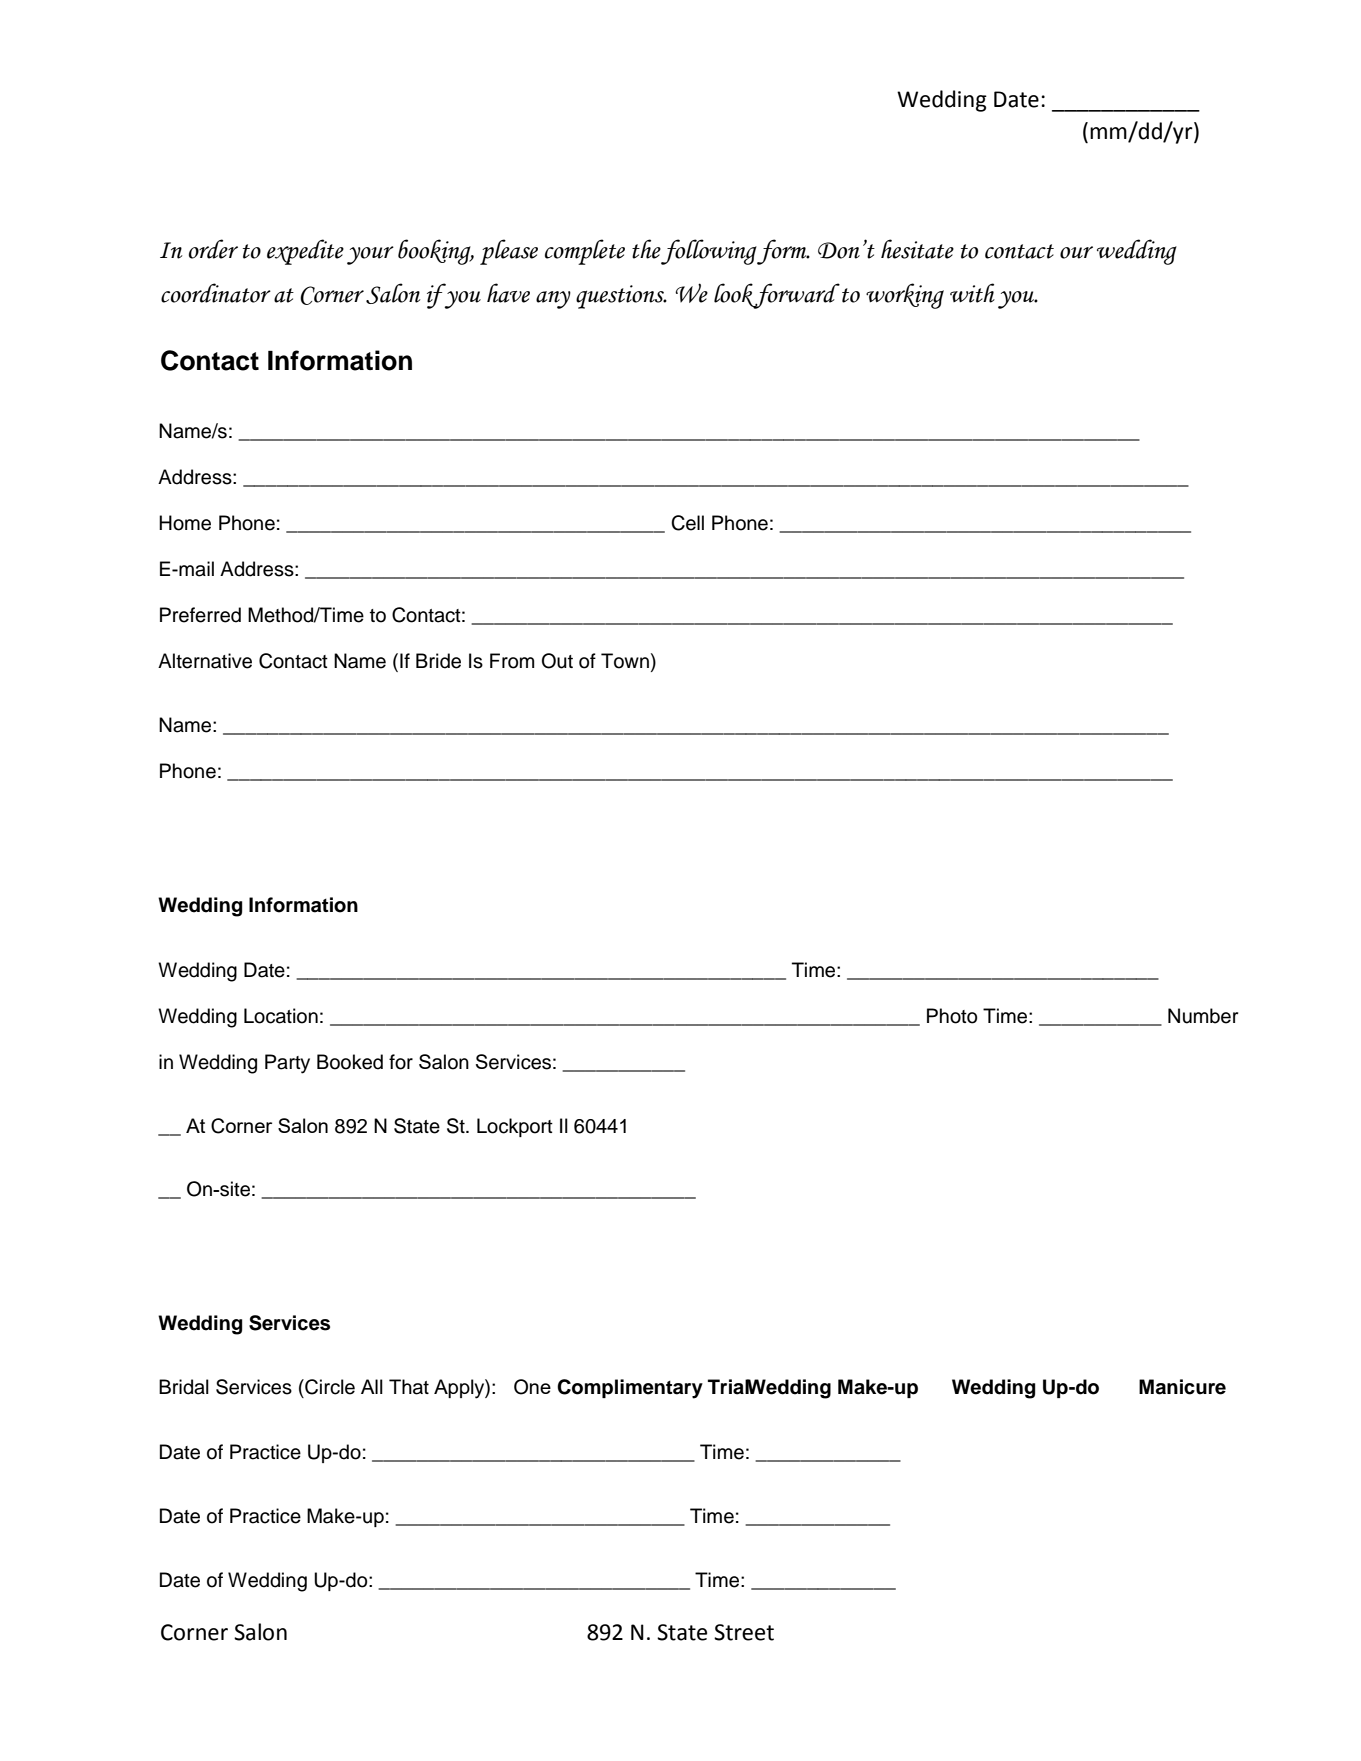 Image resolution: width=1361 pixels, height=1761 pixels. I want to click on Number, so click(1203, 1016).
